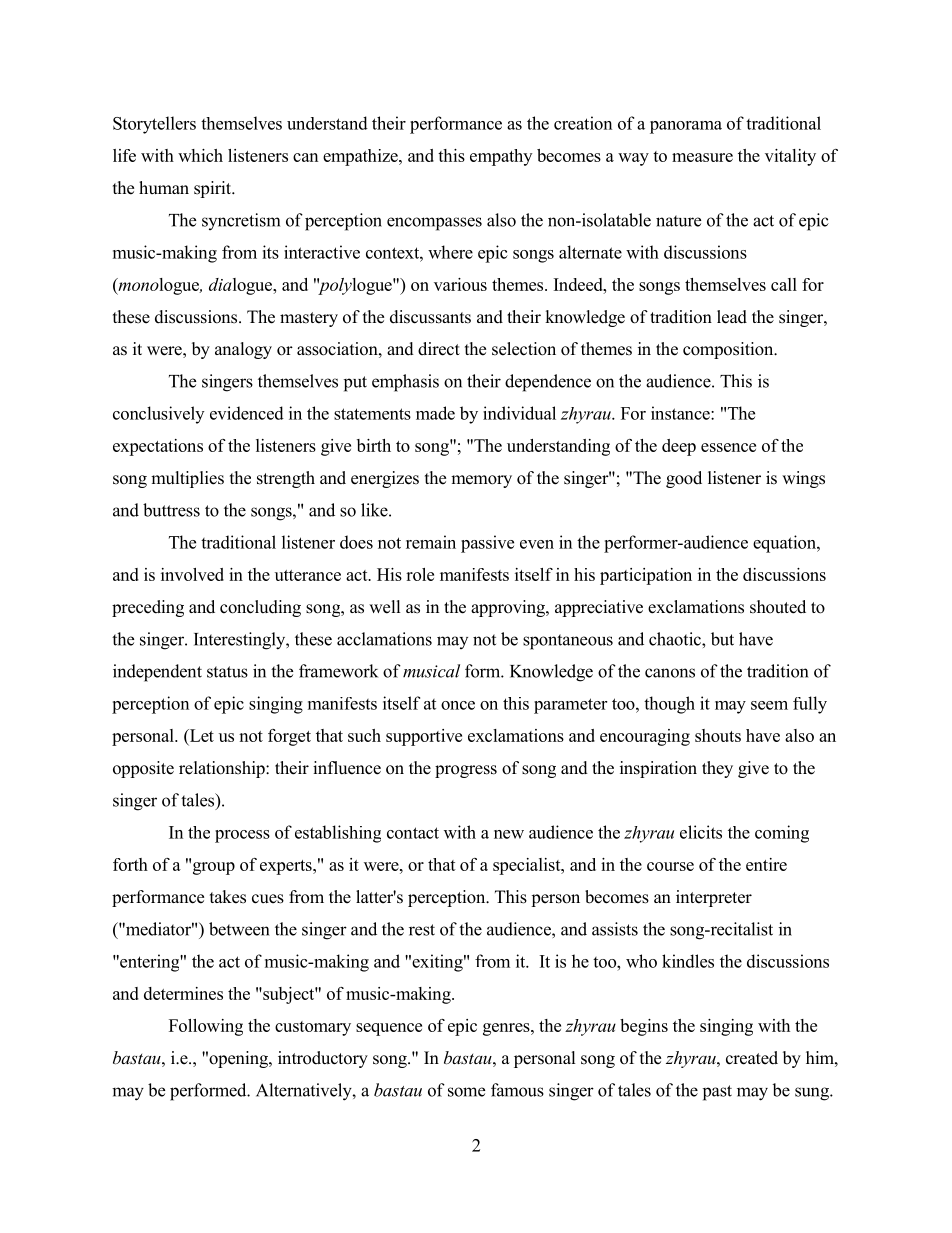 Image resolution: width=952 pixels, height=1233 pixels. What do you see at coordinates (192, 574) in the screenshot?
I see `involved` at bounding box center [192, 574].
